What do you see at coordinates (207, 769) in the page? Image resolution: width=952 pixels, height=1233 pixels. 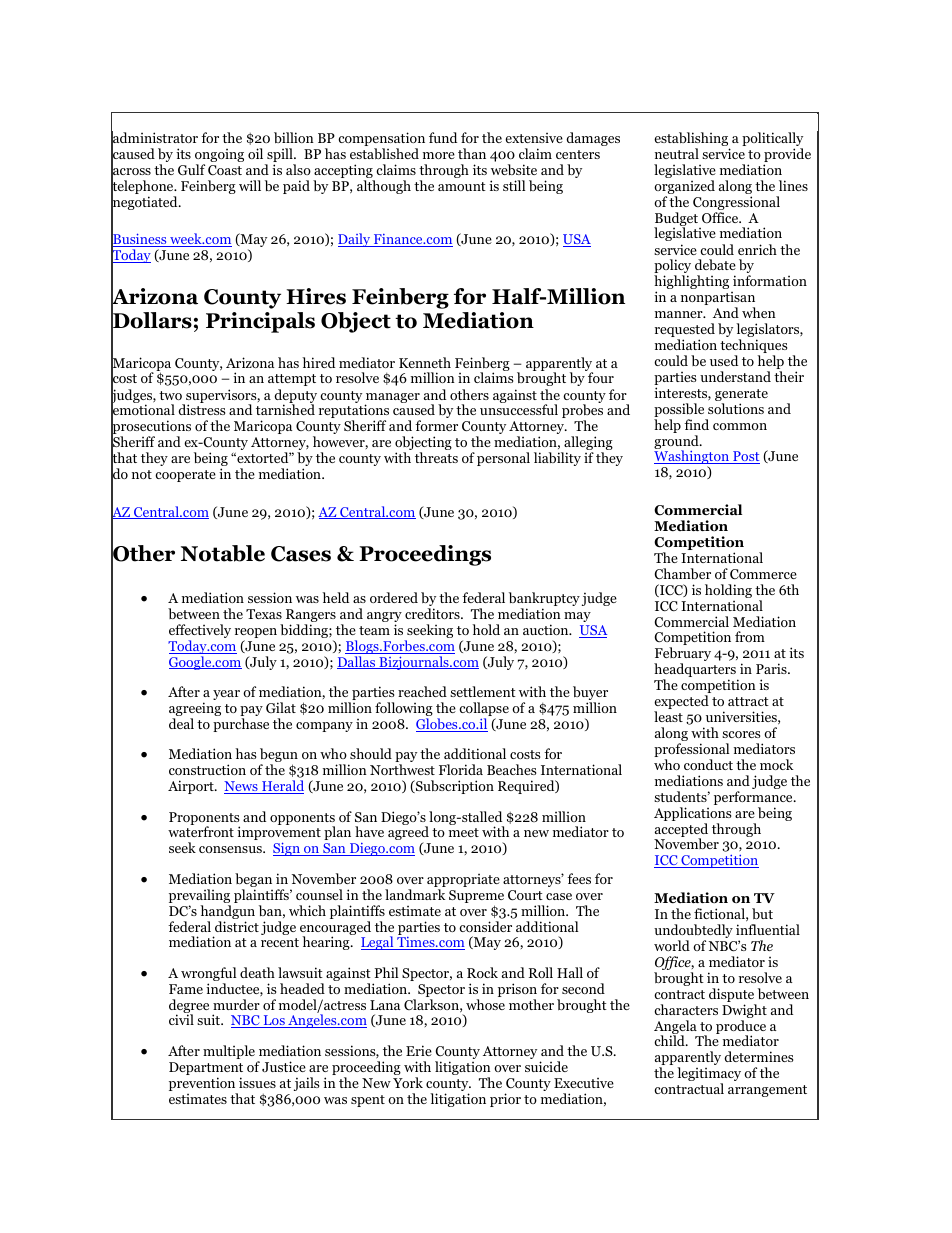 I see `construction` at bounding box center [207, 769].
